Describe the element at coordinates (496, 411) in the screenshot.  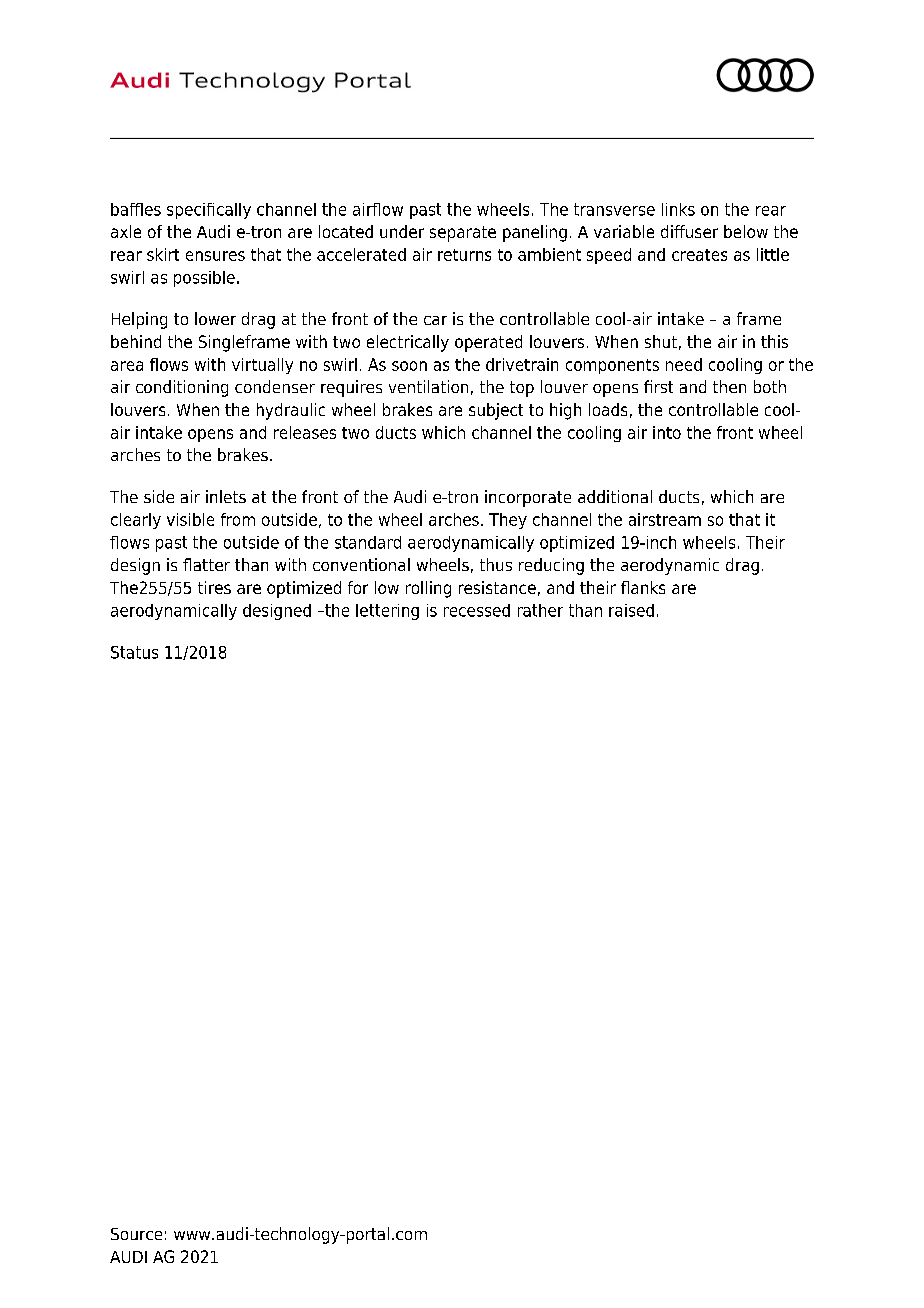
I see `subject` at that location.
